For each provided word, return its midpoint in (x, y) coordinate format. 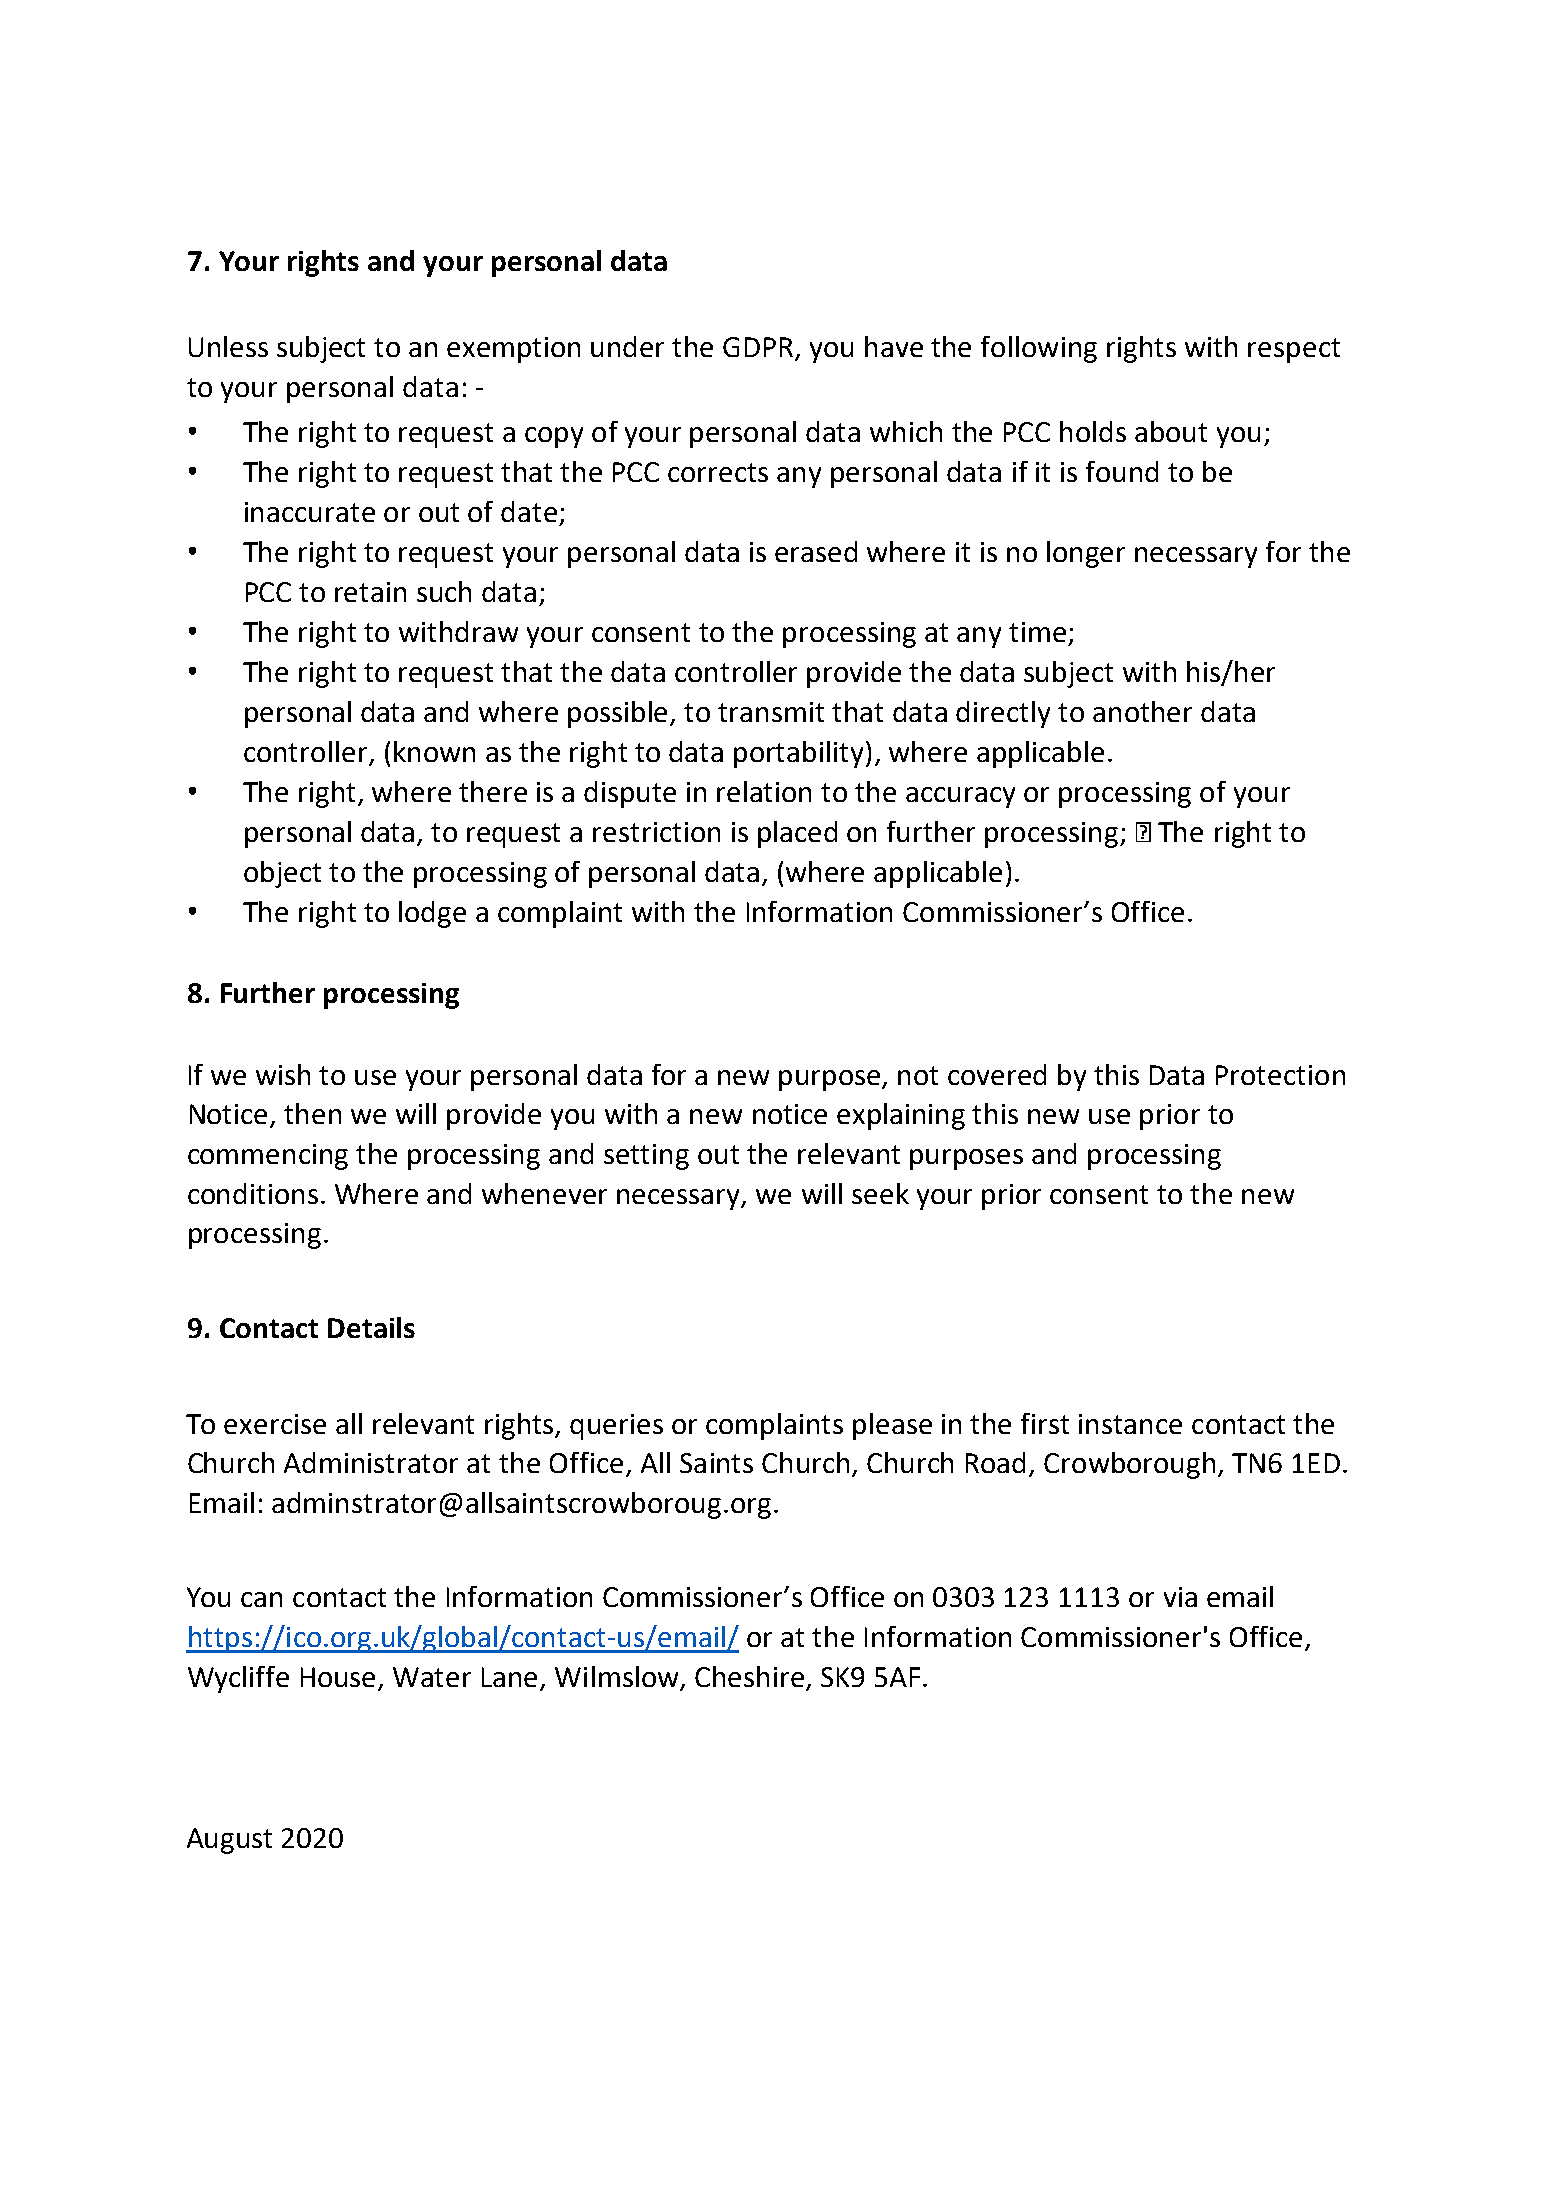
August (229, 1841)
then (312, 1113)
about (1171, 431)
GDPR (759, 348)
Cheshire (749, 1676)
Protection (1280, 1075)
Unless (228, 346)
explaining (901, 1116)
